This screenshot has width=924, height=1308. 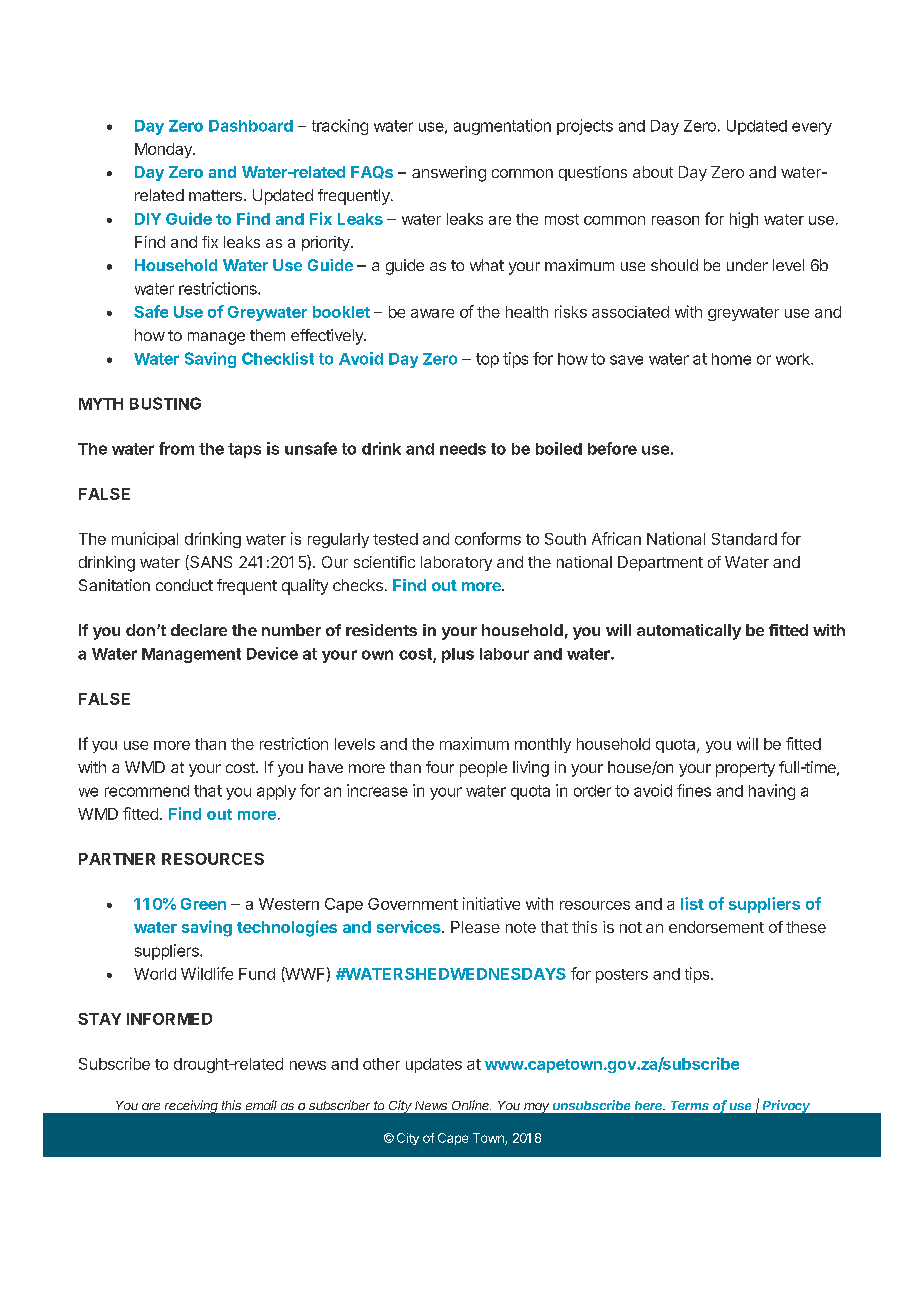 What do you see at coordinates (653, 172) in the screenshot?
I see `about` at bounding box center [653, 172].
